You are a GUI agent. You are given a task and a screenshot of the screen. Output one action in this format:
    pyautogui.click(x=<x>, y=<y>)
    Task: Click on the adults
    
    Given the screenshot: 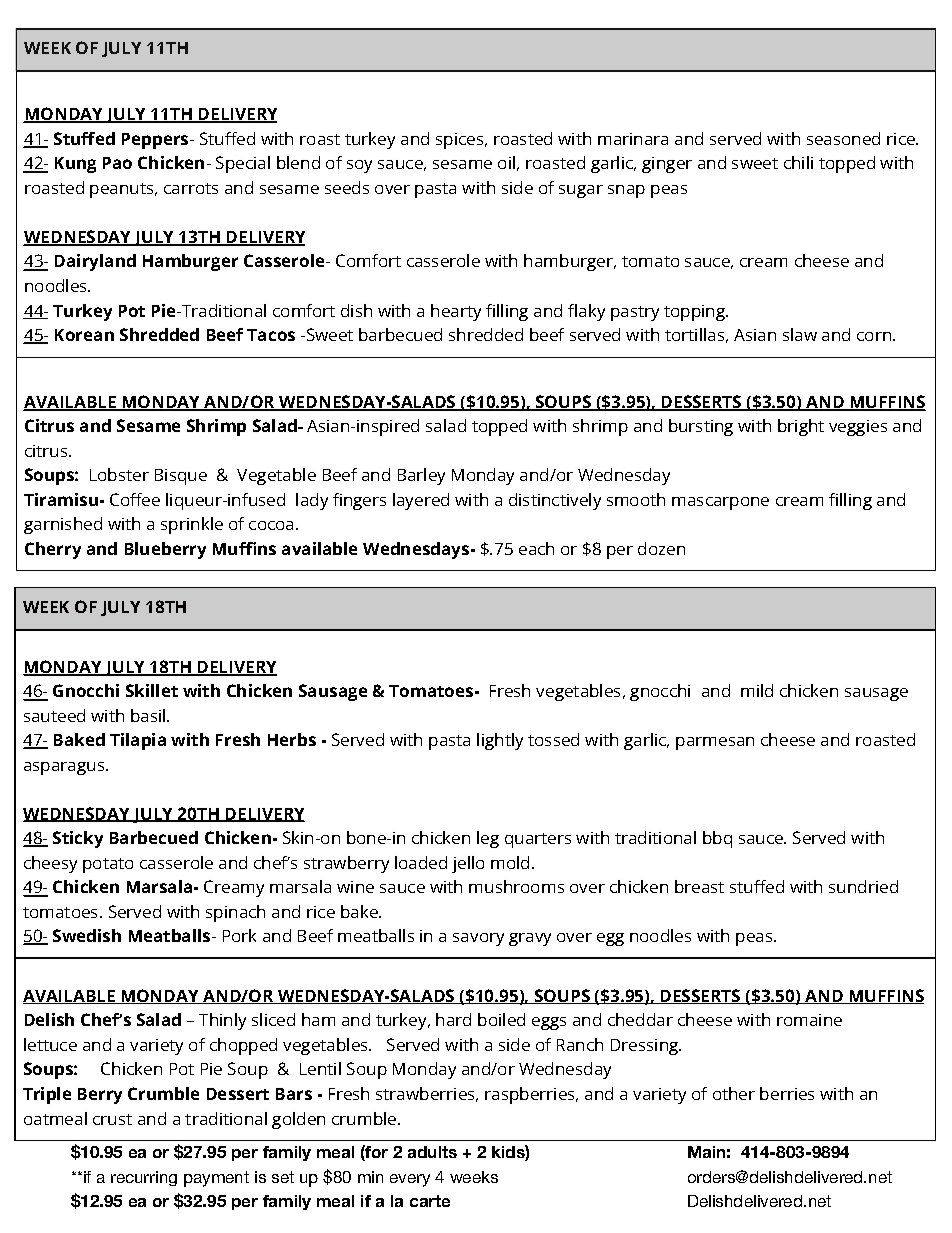 What is the action you would take?
    pyautogui.click(x=432, y=1152)
